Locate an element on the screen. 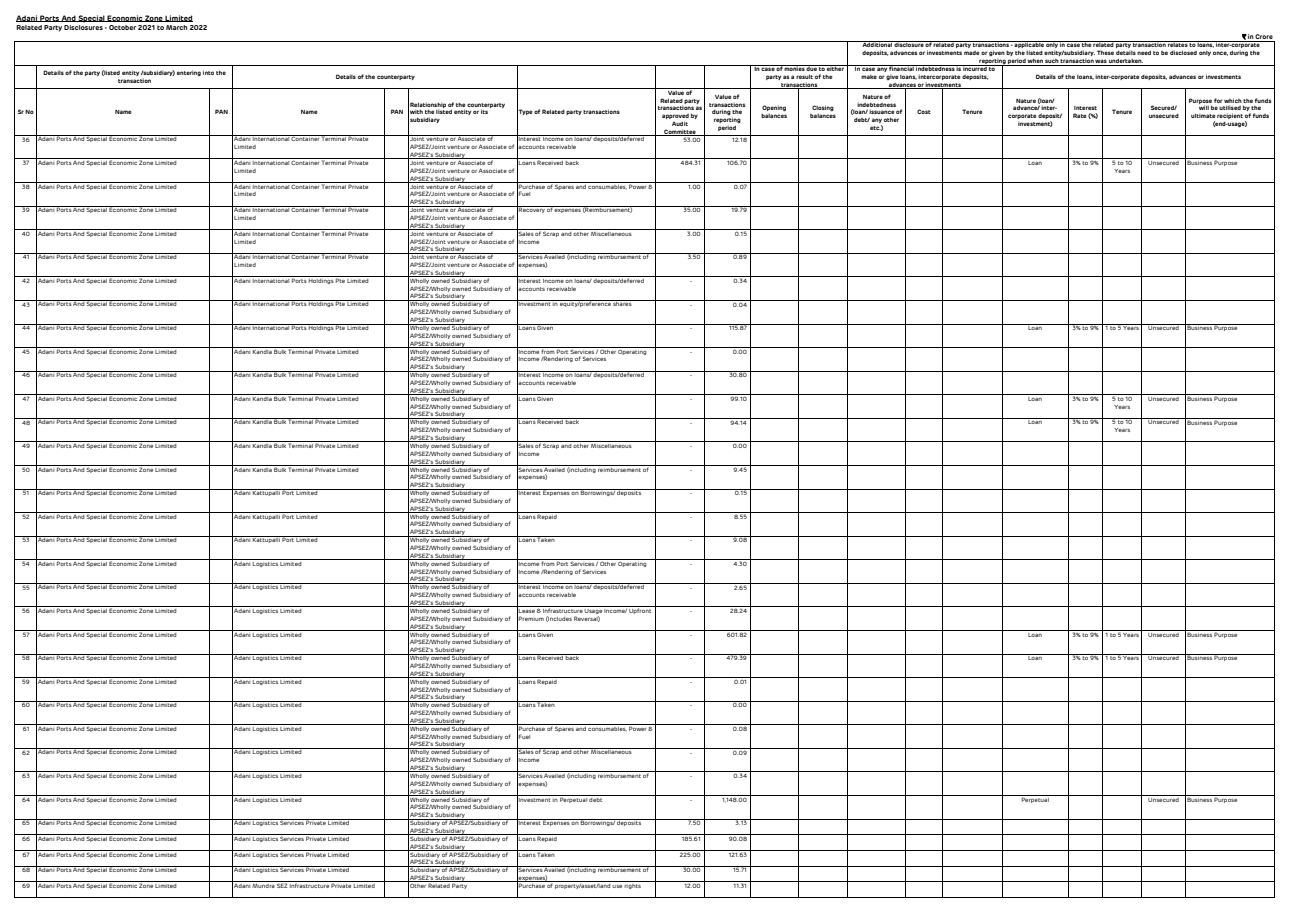 This screenshot has height=924, width=1308. These is located at coordinates (1105, 52).
